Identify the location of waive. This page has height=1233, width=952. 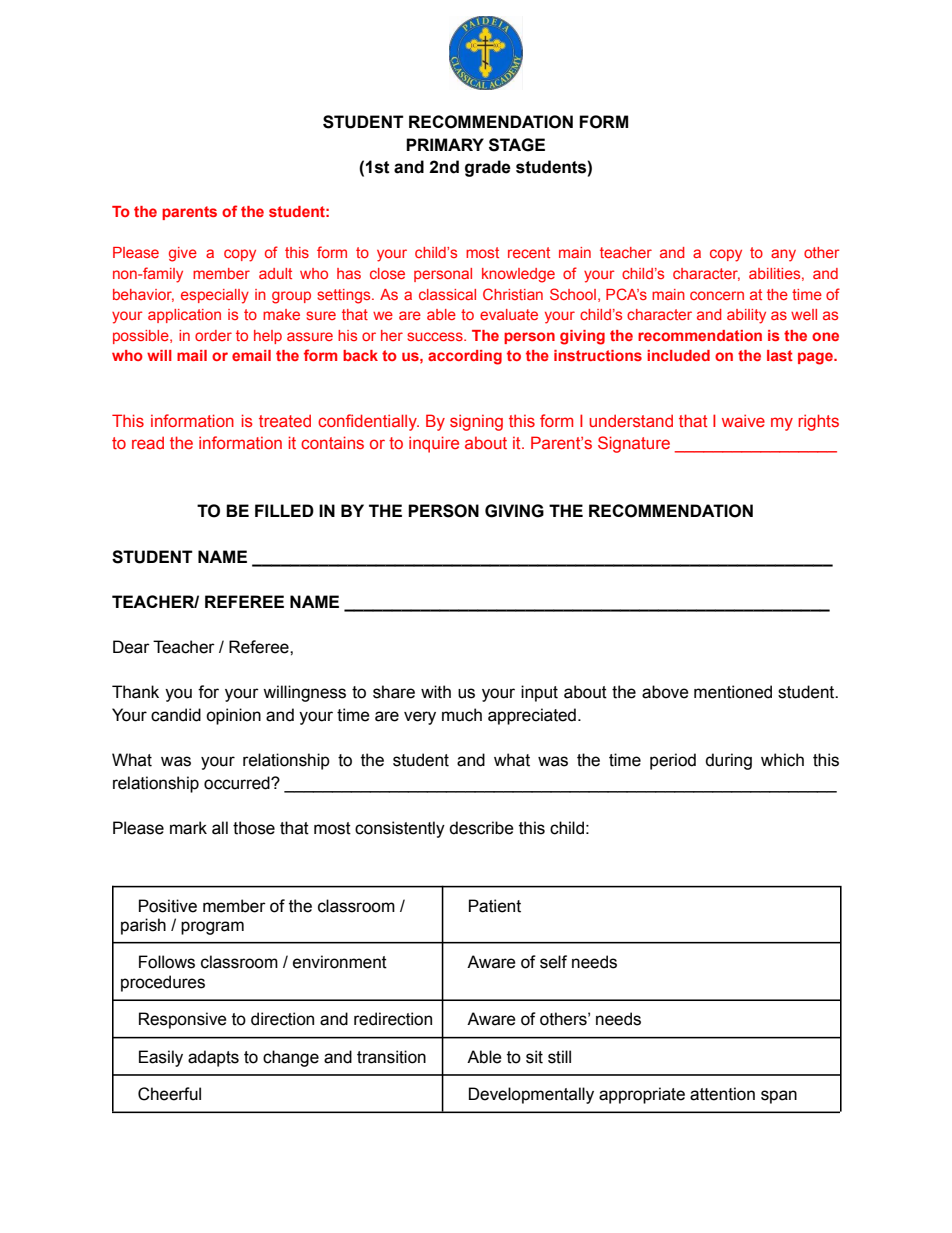
(743, 420).
